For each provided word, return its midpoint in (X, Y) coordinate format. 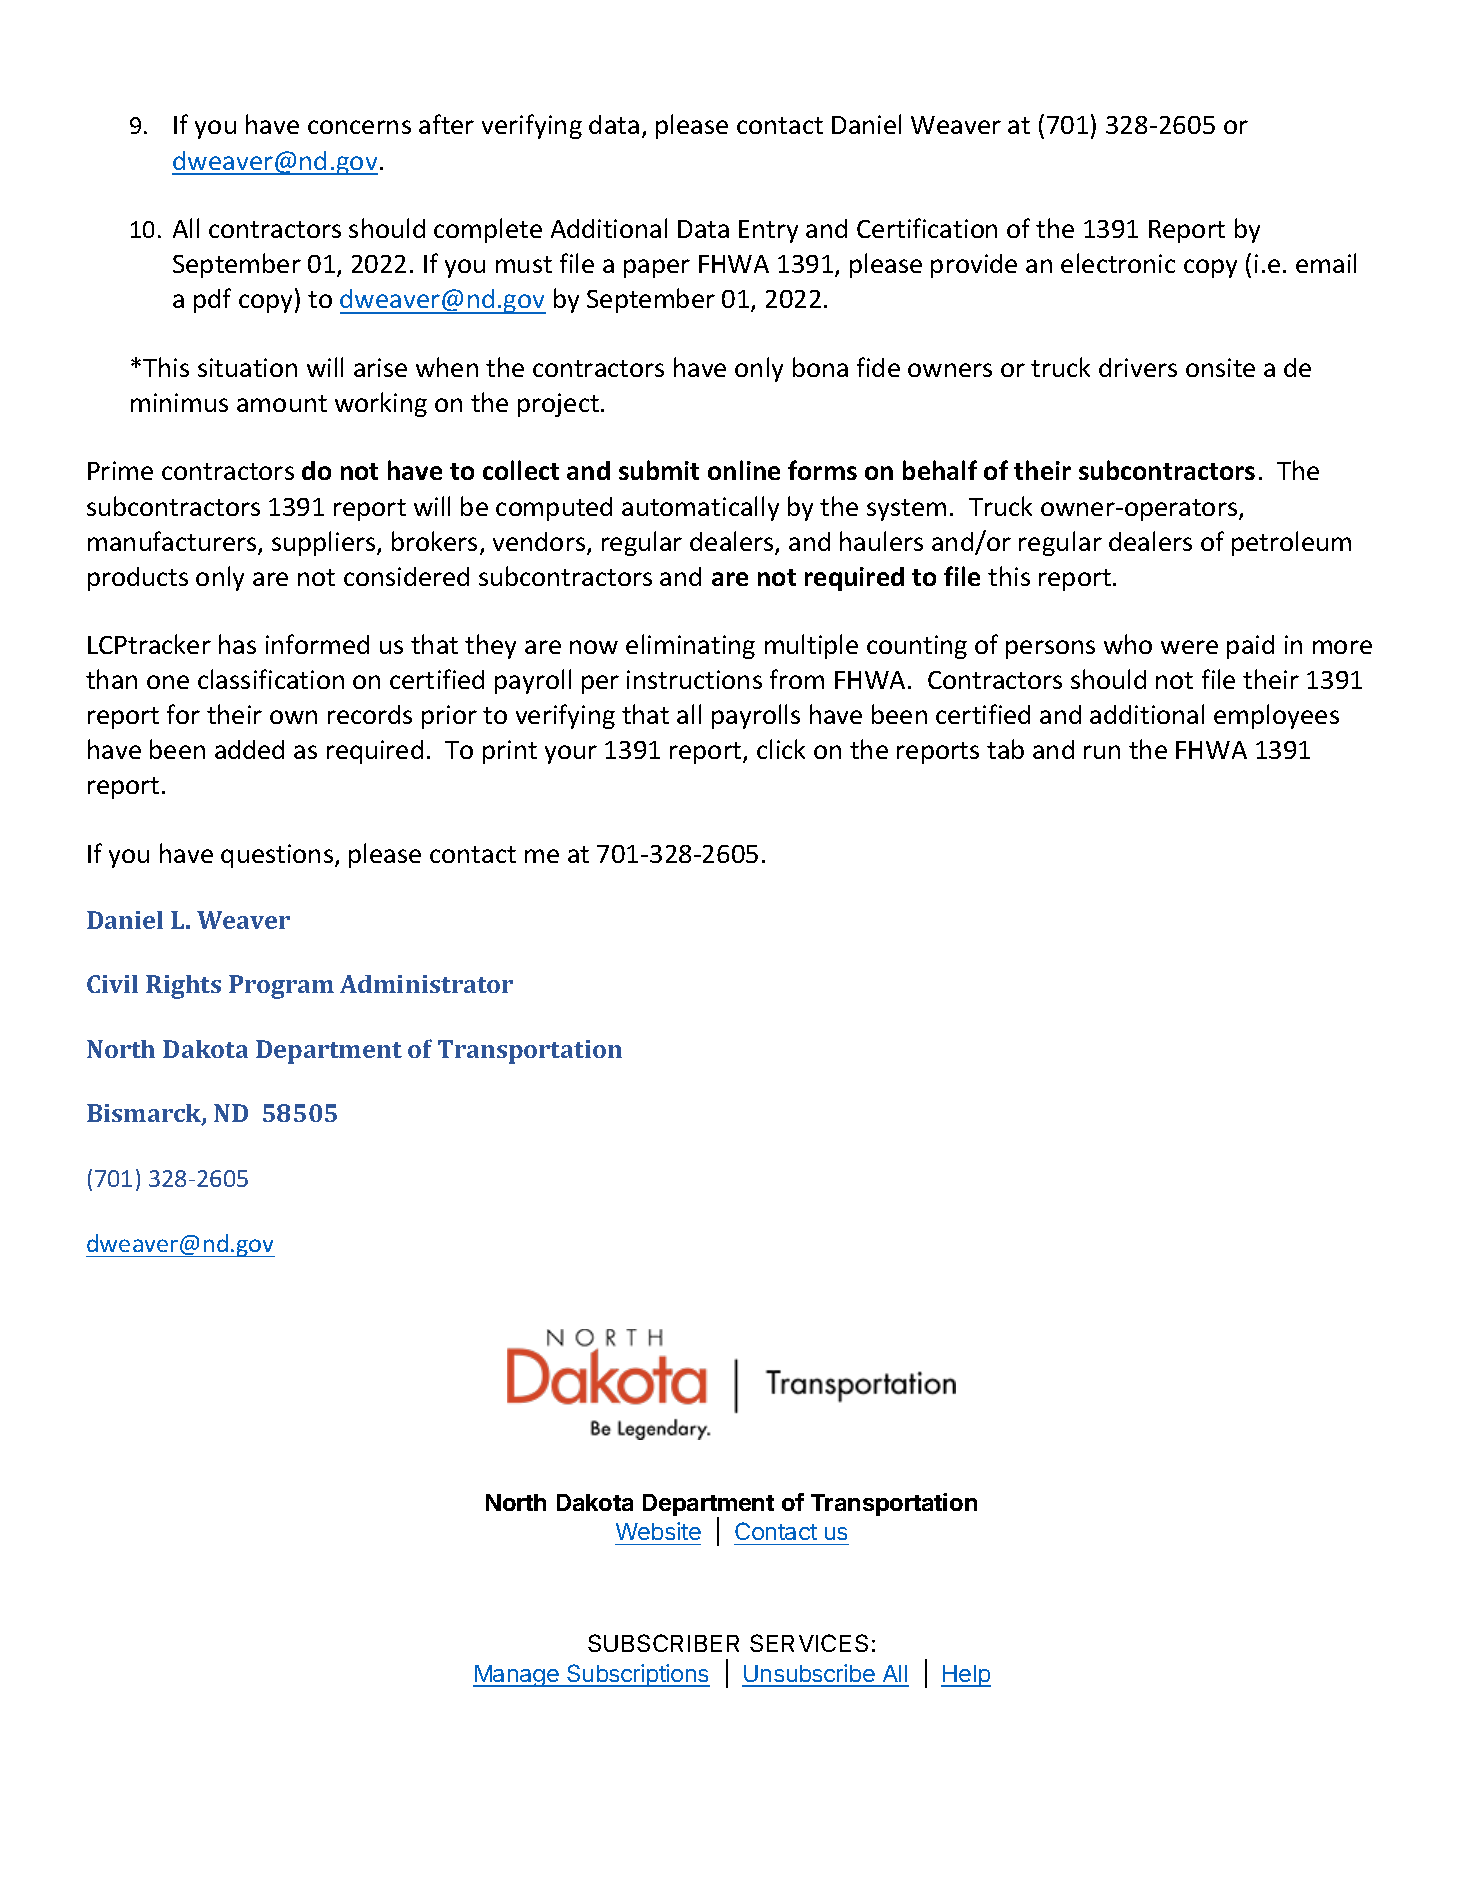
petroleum (1291, 543)
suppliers (325, 543)
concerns (359, 127)
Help (966, 1676)
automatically (700, 508)
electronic (1118, 263)
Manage (517, 1676)
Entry (768, 231)
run (1102, 752)
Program (281, 987)
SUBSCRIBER (663, 1643)
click (781, 749)
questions (278, 856)
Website (658, 1531)
